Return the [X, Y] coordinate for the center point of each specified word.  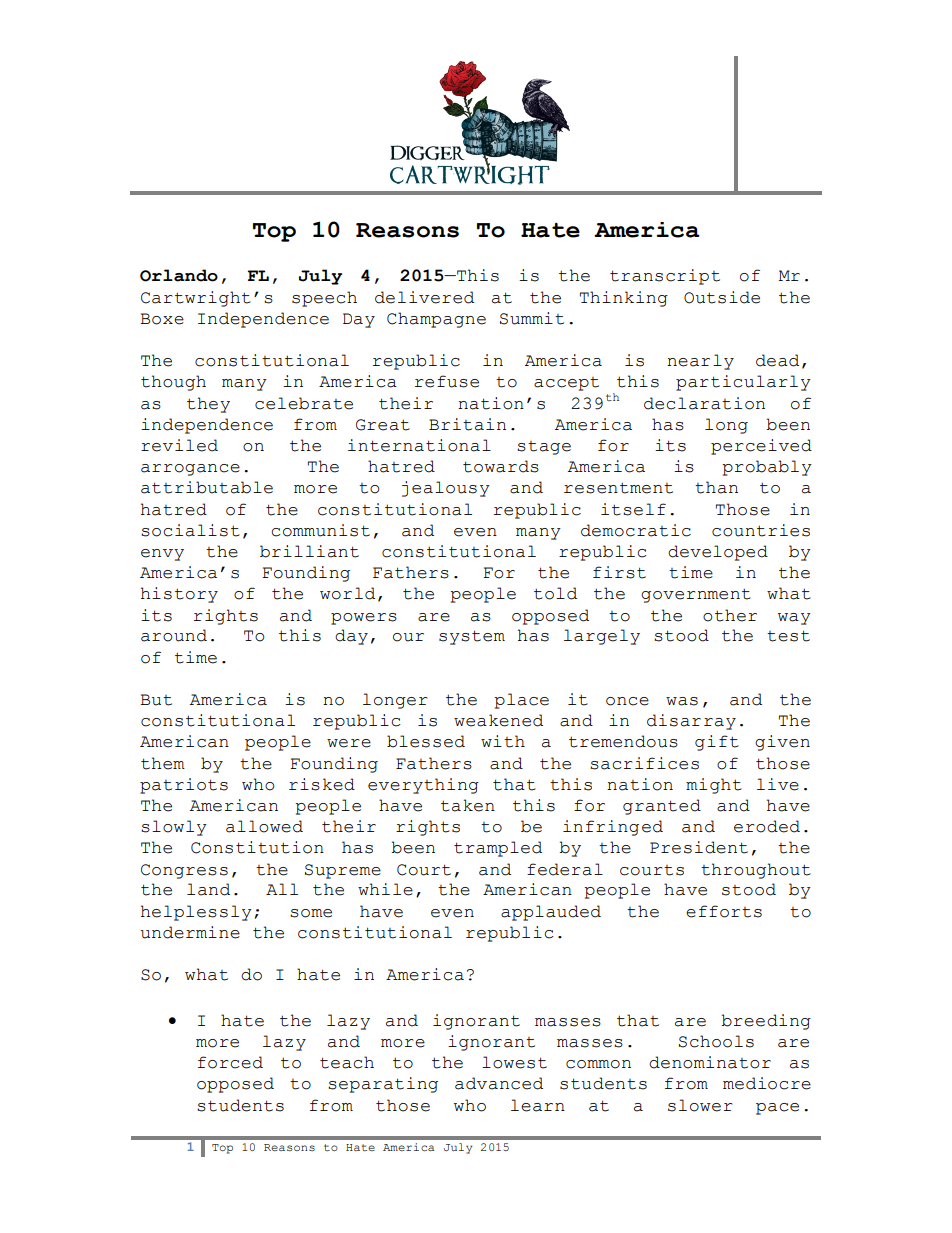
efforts [724, 911]
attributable [207, 487]
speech [324, 299]
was [682, 701]
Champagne [436, 320]
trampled [498, 849]
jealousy [446, 489]
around [174, 635]
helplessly [196, 913]
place [521, 701]
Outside [722, 297]
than [716, 487]
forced [230, 1062]
